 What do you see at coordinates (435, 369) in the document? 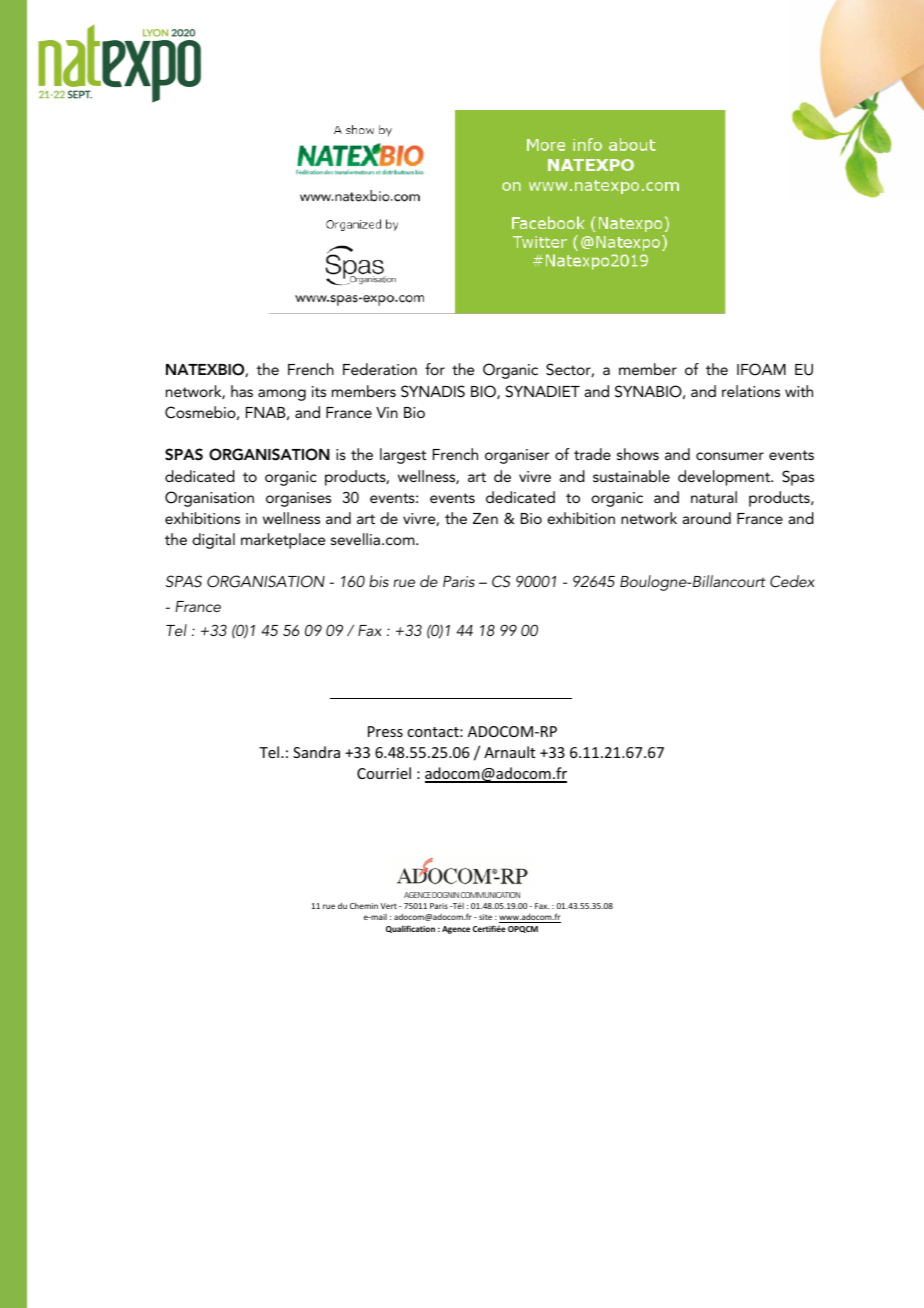
I see `for` at bounding box center [435, 369].
